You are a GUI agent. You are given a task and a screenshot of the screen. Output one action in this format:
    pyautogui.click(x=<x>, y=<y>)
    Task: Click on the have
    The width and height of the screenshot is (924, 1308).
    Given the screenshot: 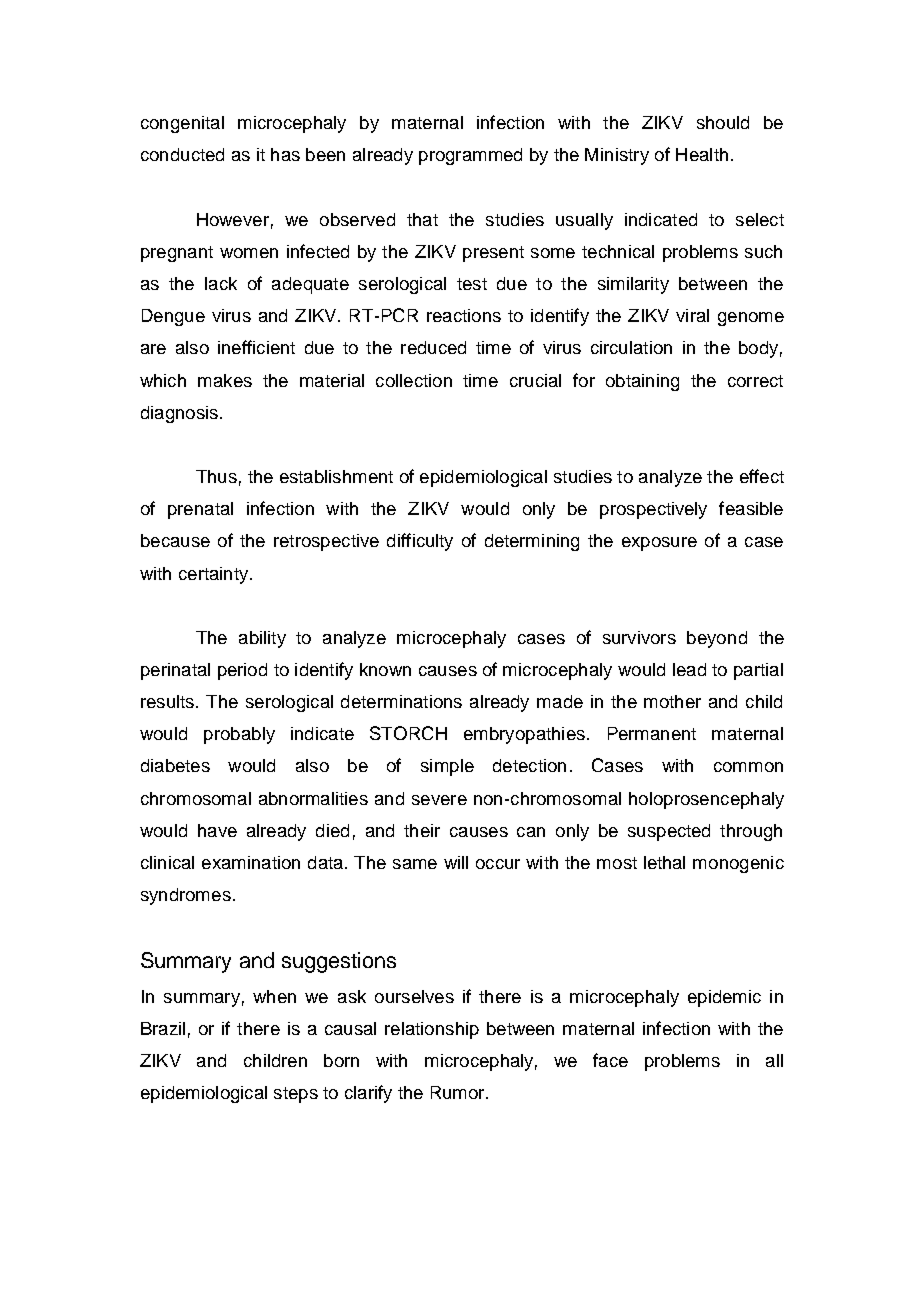 What is the action you would take?
    pyautogui.click(x=217, y=830)
